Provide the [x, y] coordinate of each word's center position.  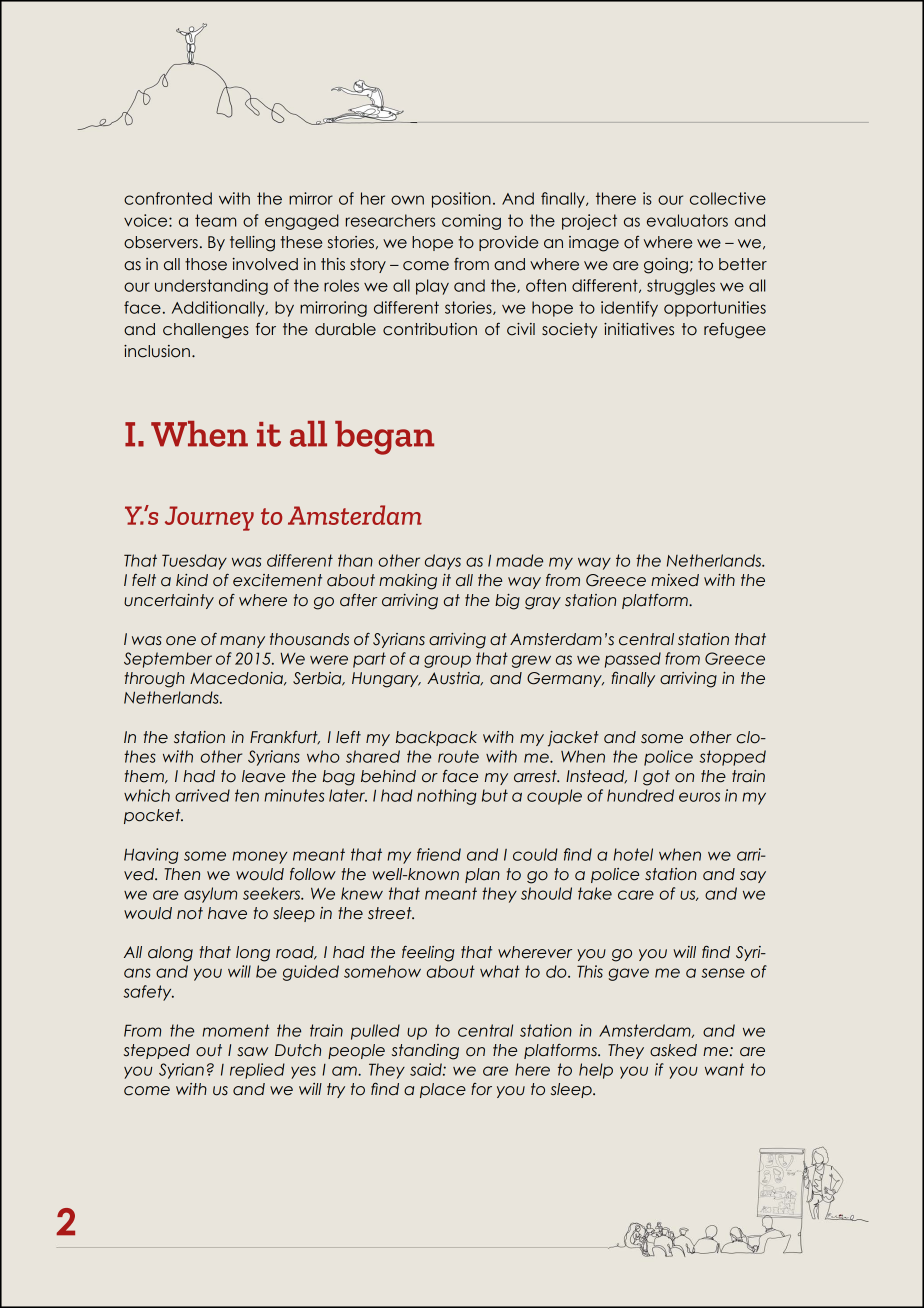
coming [471, 222]
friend [439, 854]
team [215, 220]
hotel [633, 854]
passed [633, 660]
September [168, 660]
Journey [209, 518]
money [259, 857]
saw [252, 1052]
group [447, 661]
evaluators [687, 220]
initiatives [639, 329]
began [384, 438]
